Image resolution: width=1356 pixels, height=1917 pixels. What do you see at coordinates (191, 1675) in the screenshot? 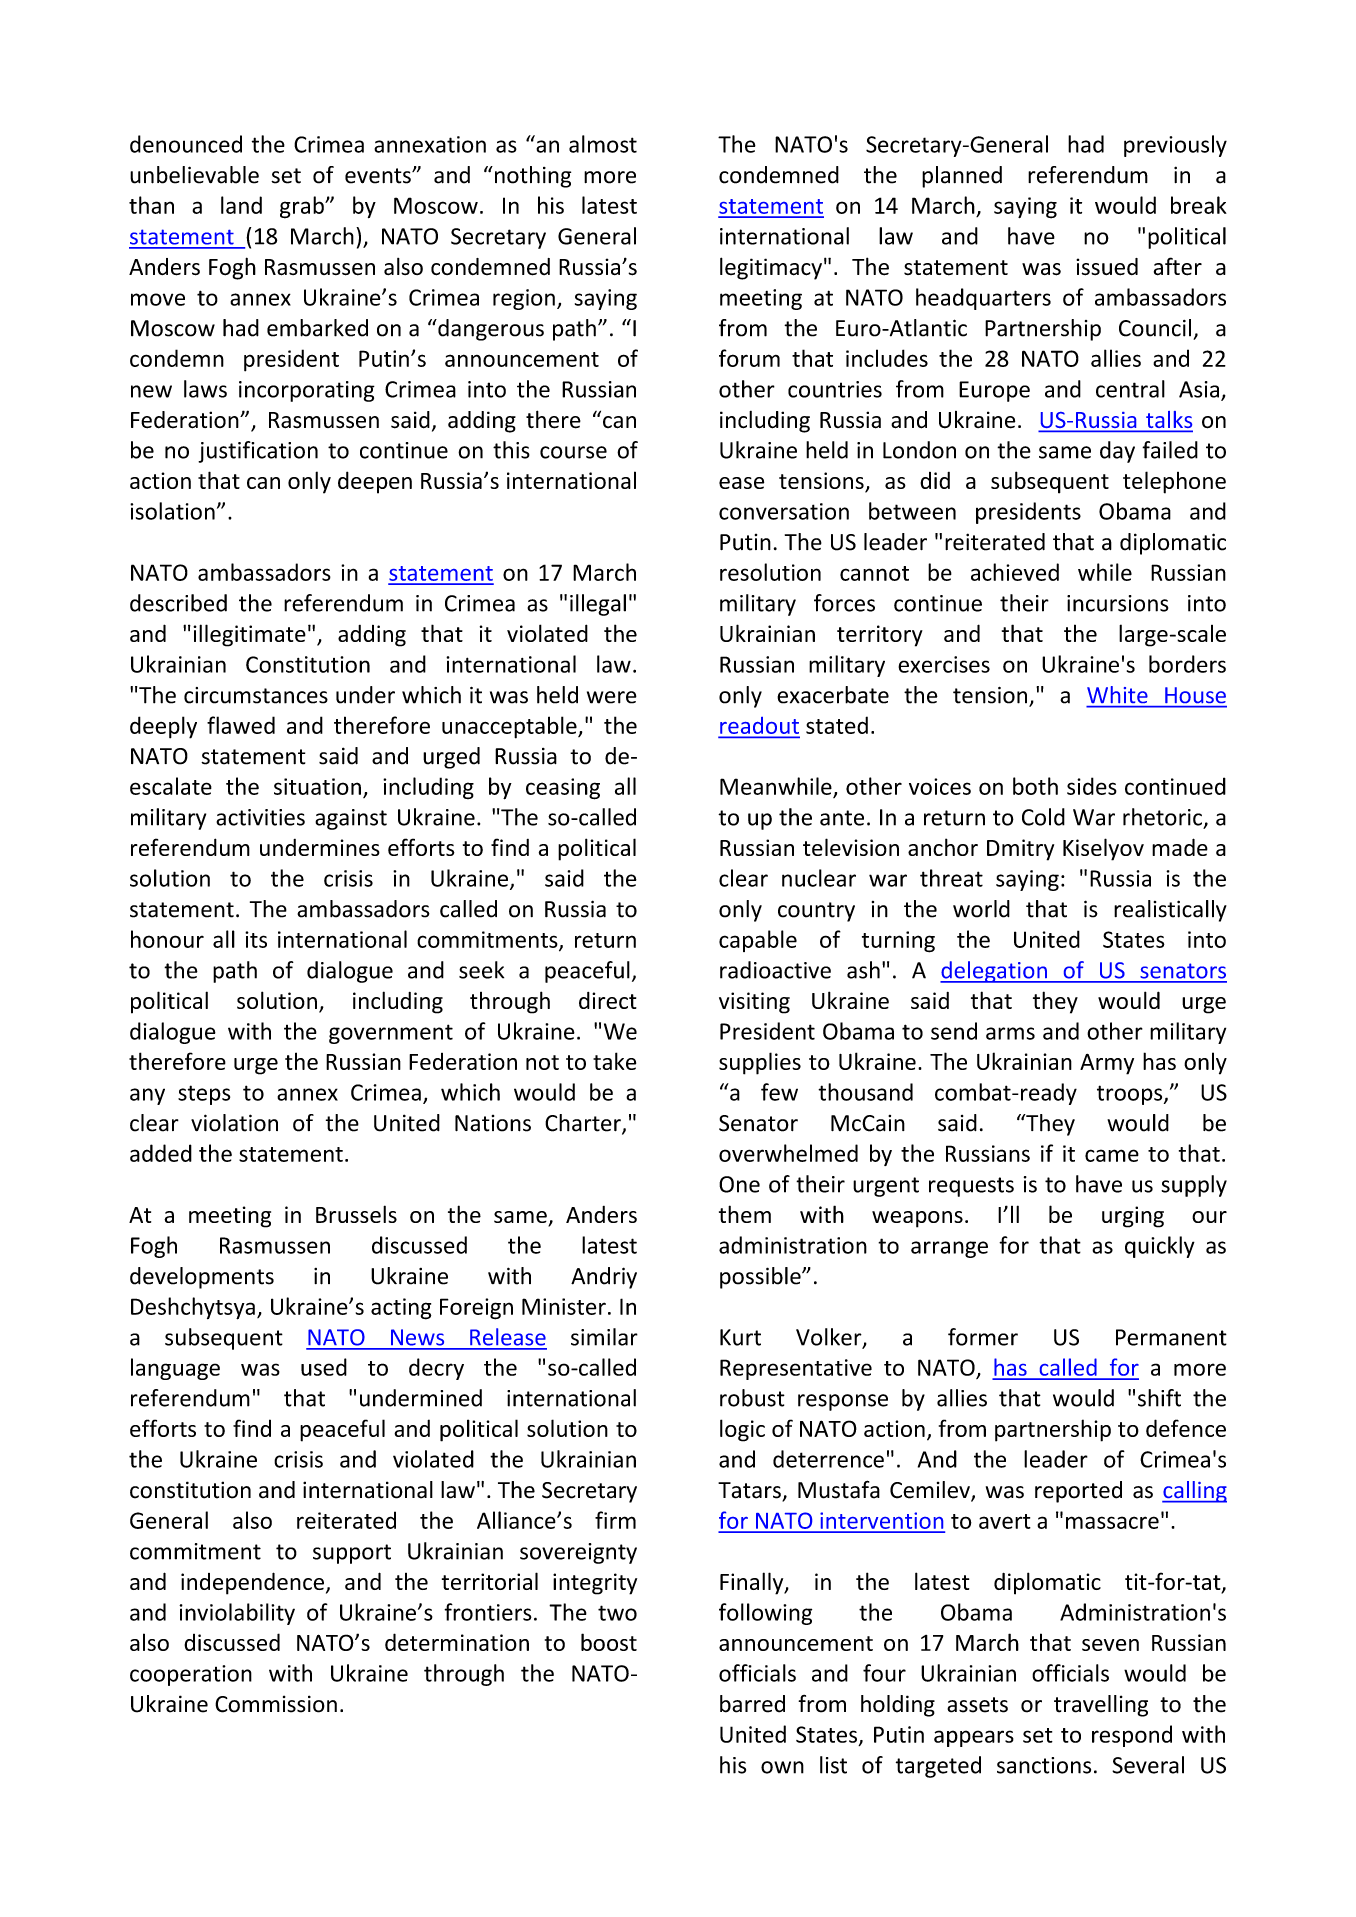
I see `cooperation` at bounding box center [191, 1675].
